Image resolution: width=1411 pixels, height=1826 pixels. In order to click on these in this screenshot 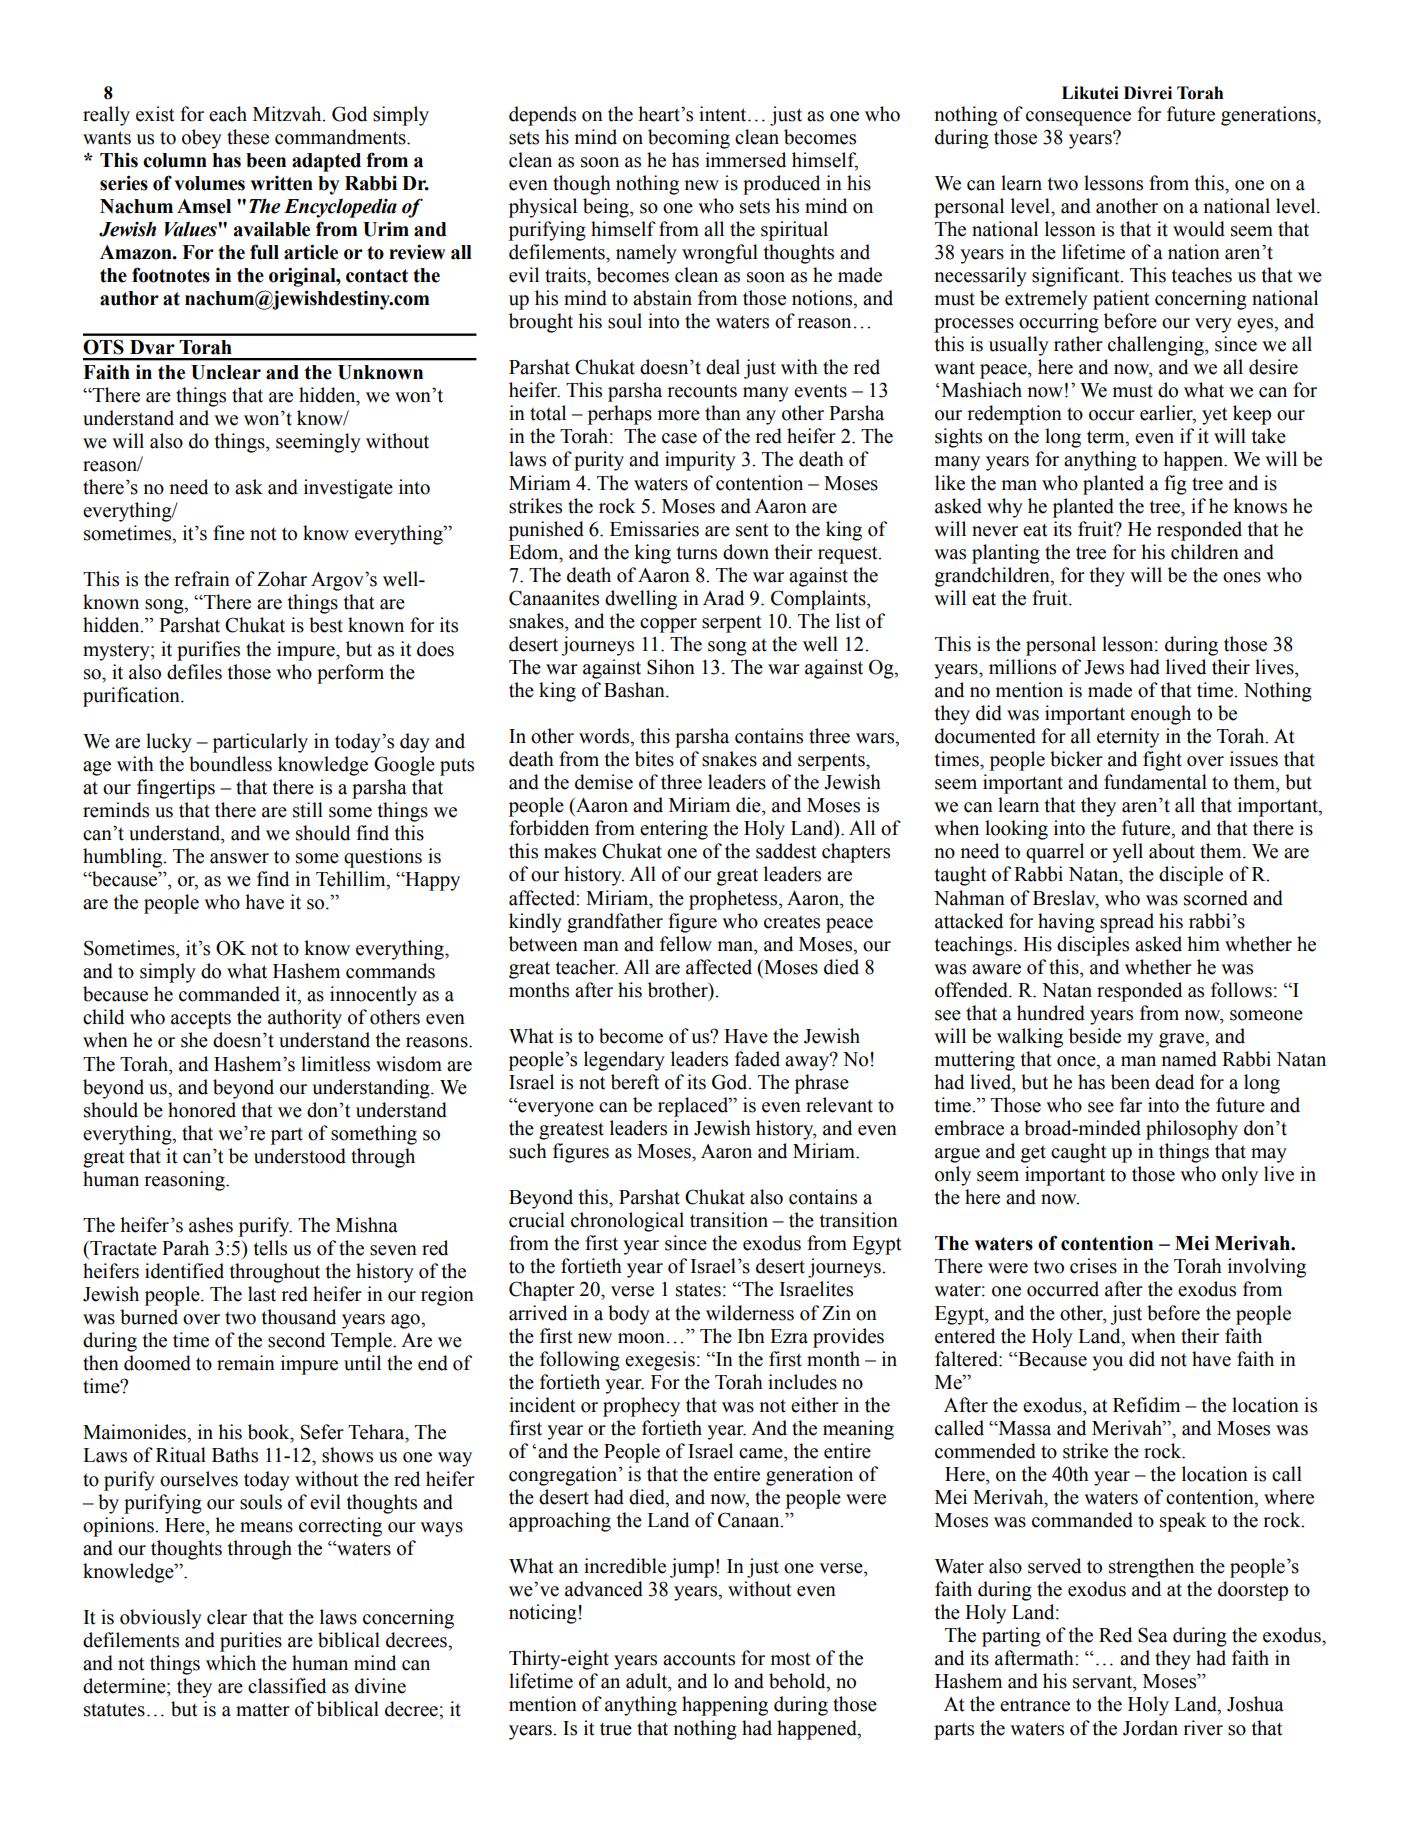, I will do `click(248, 137)`.
